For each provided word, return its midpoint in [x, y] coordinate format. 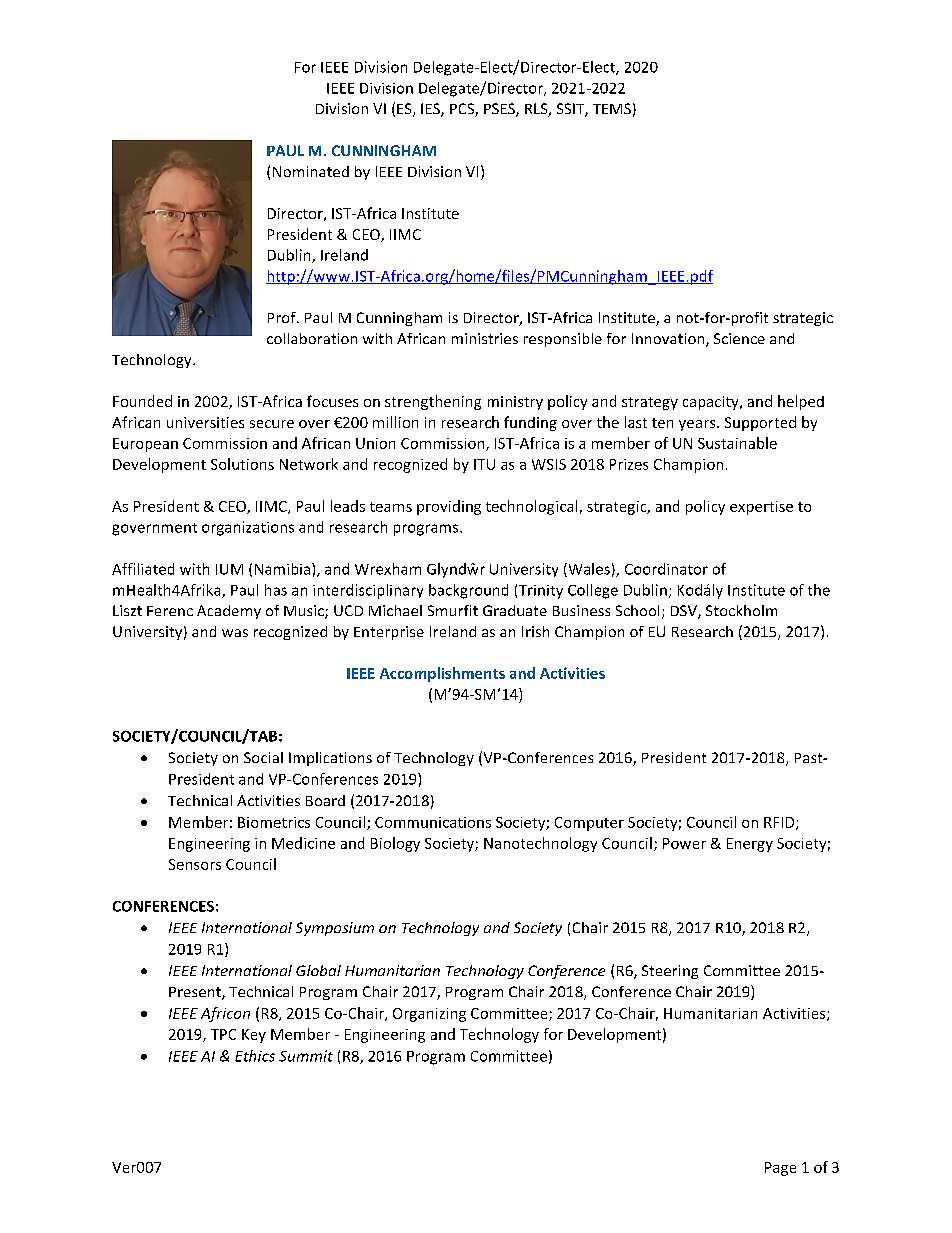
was [235, 633]
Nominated [311, 171]
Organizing [429, 1015]
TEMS [612, 108]
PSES [500, 110]
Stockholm [741, 610]
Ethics [255, 1056]
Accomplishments [442, 674]
